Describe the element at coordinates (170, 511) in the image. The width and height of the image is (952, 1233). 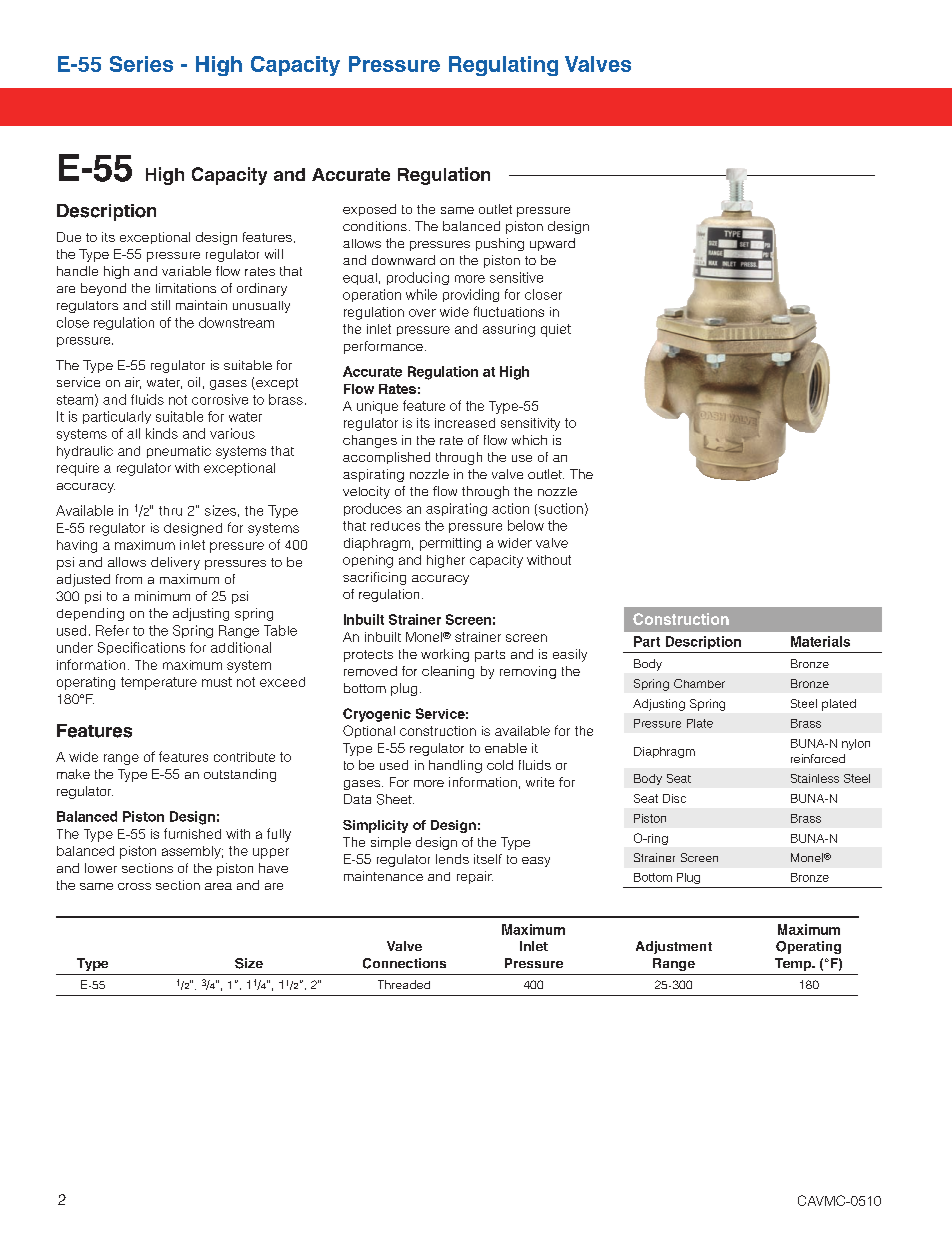
I see `thru` at that location.
